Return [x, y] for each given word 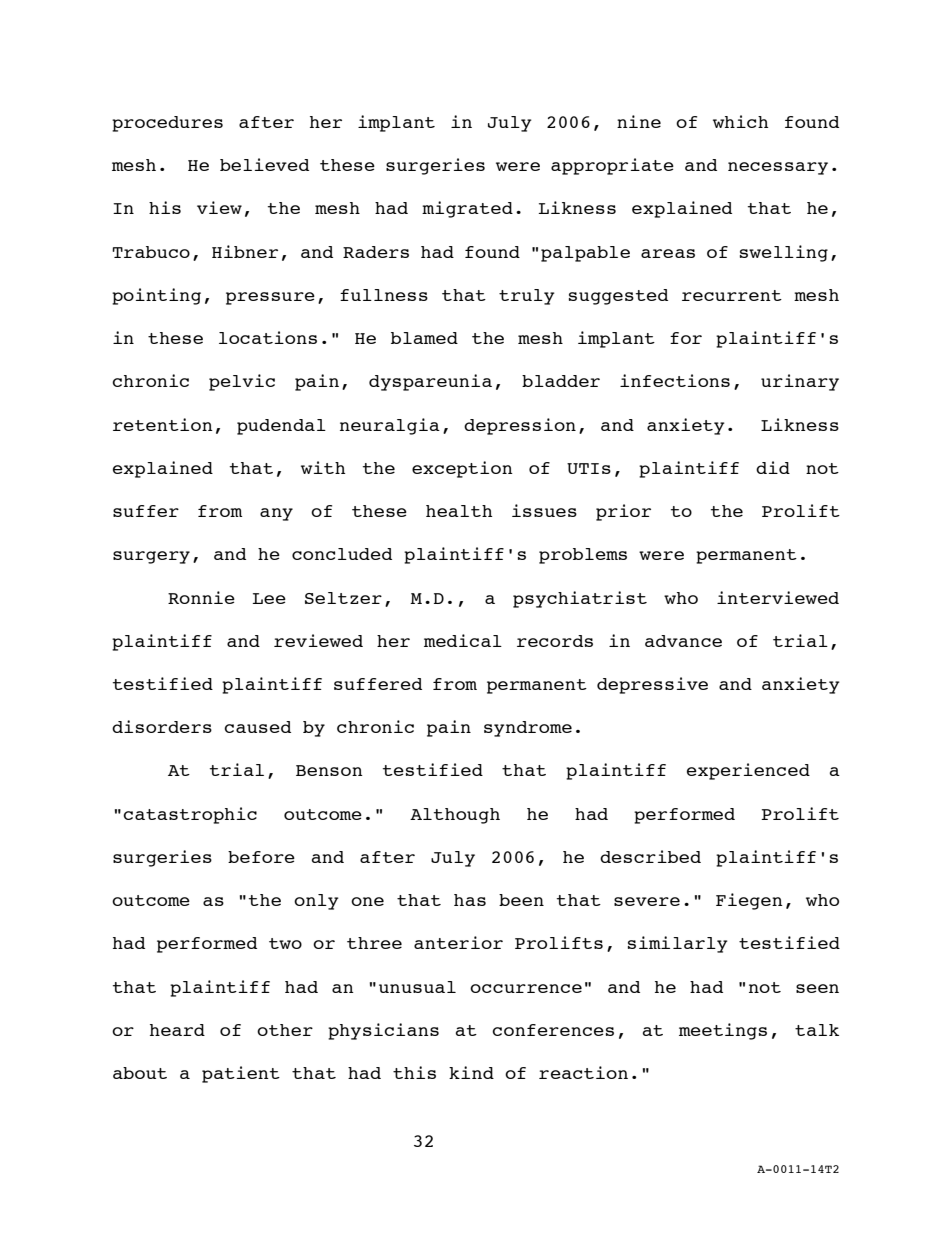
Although [455, 816]
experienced [748, 771]
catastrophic [190, 815]
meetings [723, 1031]
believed [264, 164]
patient [241, 1074]
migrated [467, 209]
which [740, 121]
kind [471, 1072]
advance [683, 641]
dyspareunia [430, 382]
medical [463, 640]
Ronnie [201, 597]
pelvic [242, 382]
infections [675, 380]
